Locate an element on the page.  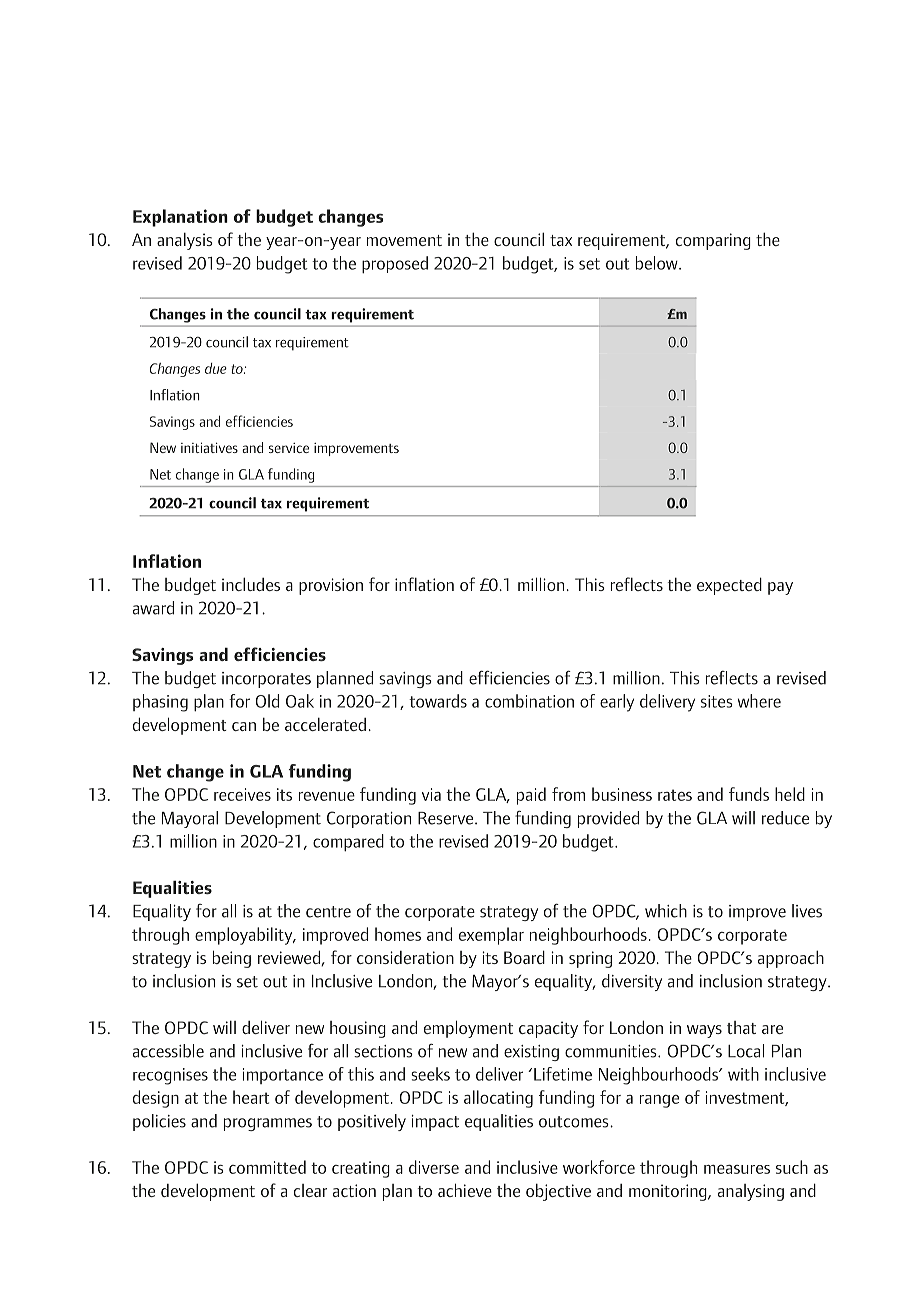
sites is located at coordinates (717, 701).
